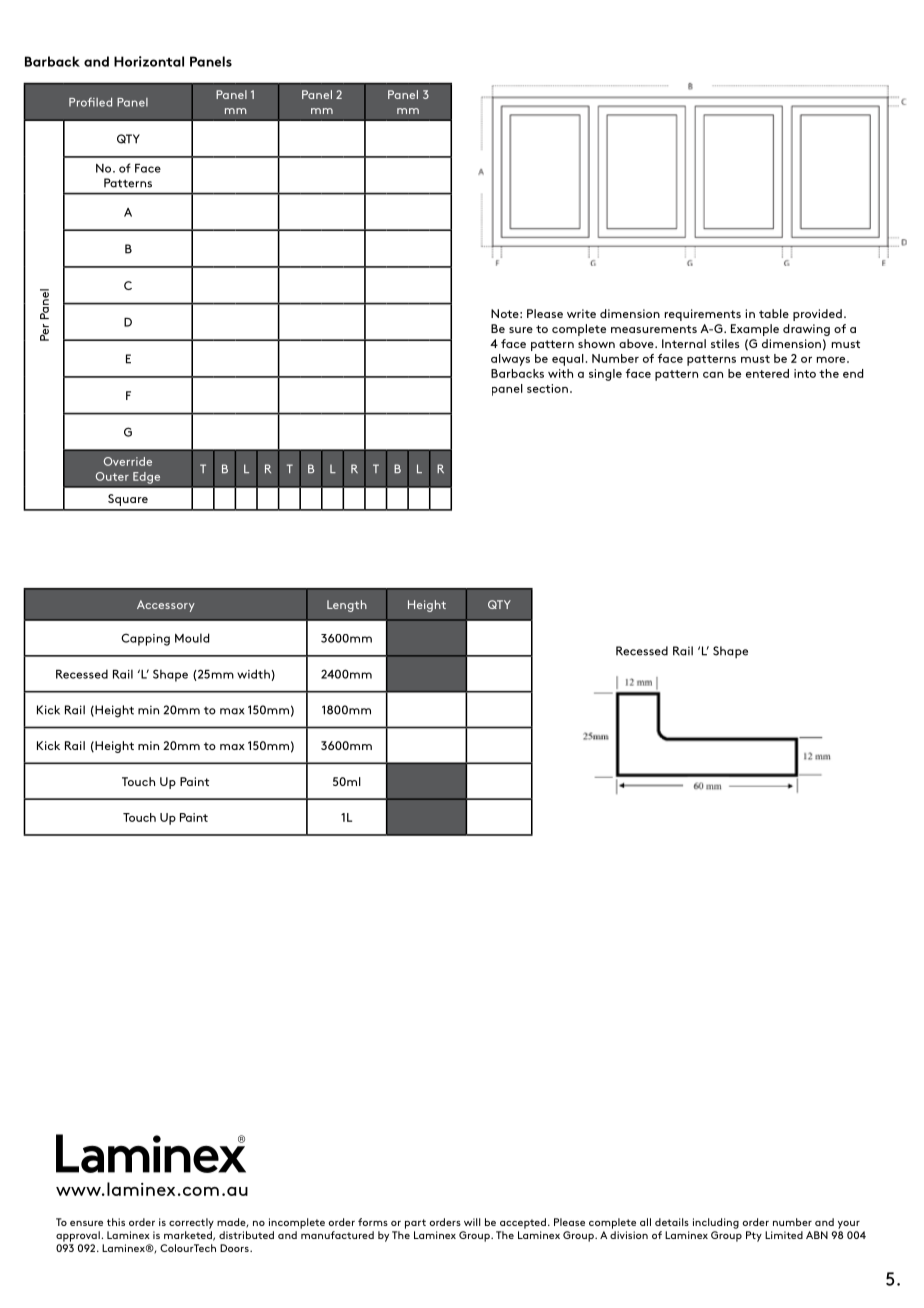 The width and height of the screenshot is (924, 1308). Describe the element at coordinates (347, 606) in the screenshot. I see `Length` at that location.
